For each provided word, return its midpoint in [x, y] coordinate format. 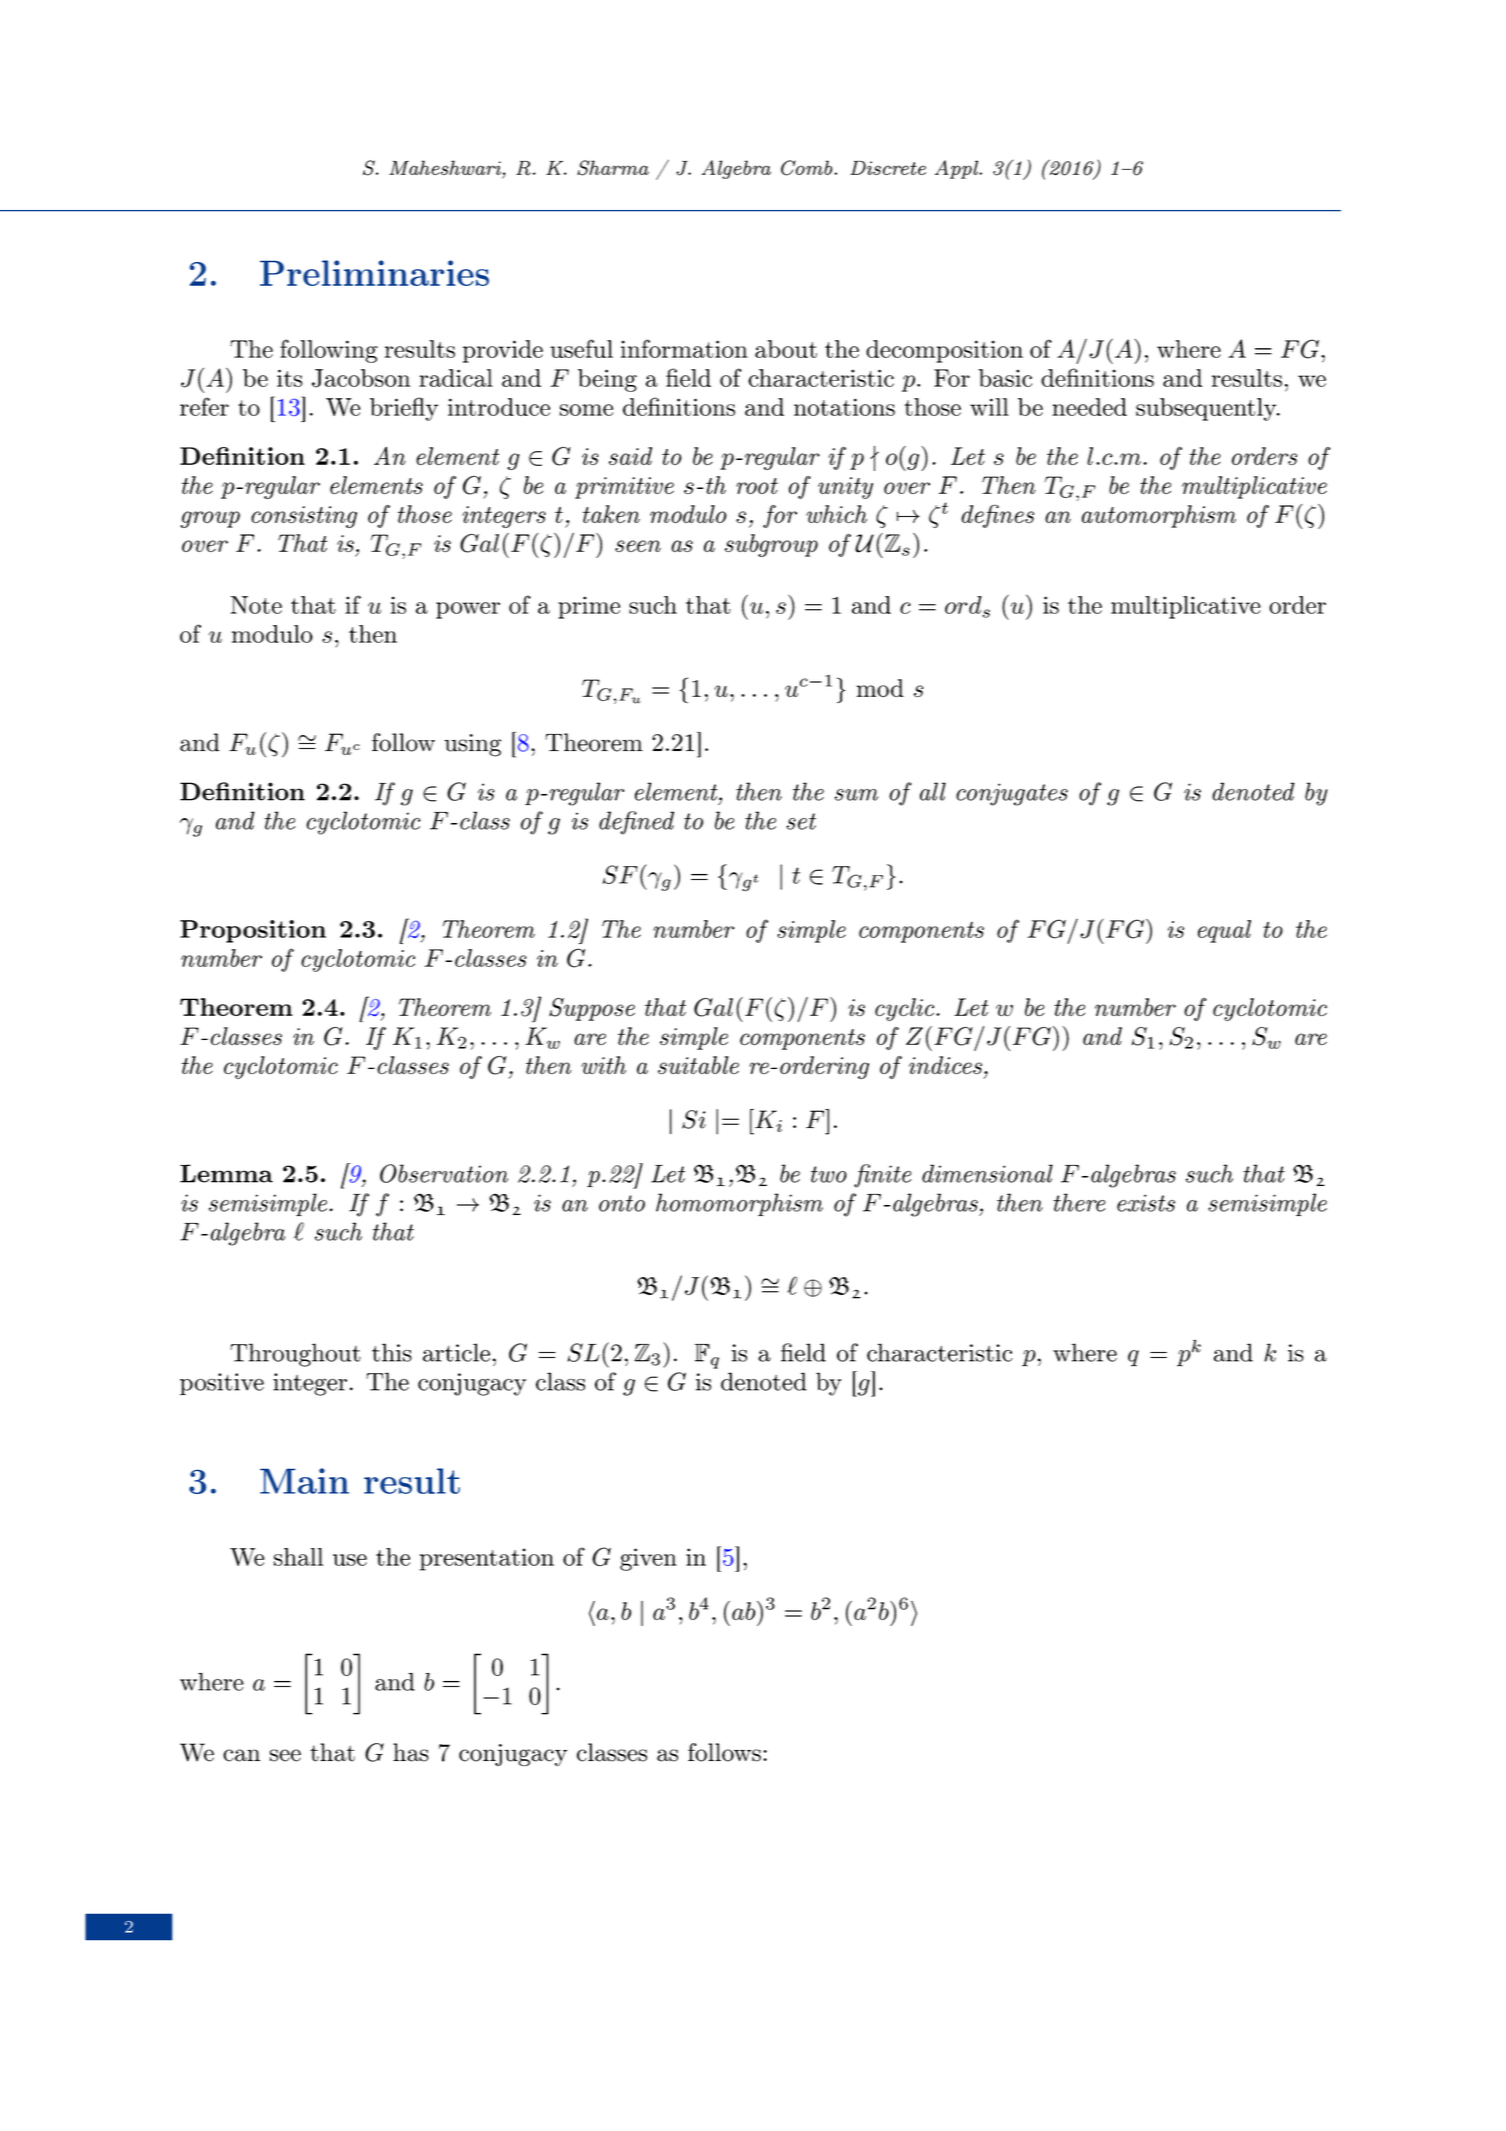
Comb [806, 168]
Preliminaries [374, 273]
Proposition [253, 931]
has [411, 1752]
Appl [957, 169]
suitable [698, 1065]
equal [1224, 931]
